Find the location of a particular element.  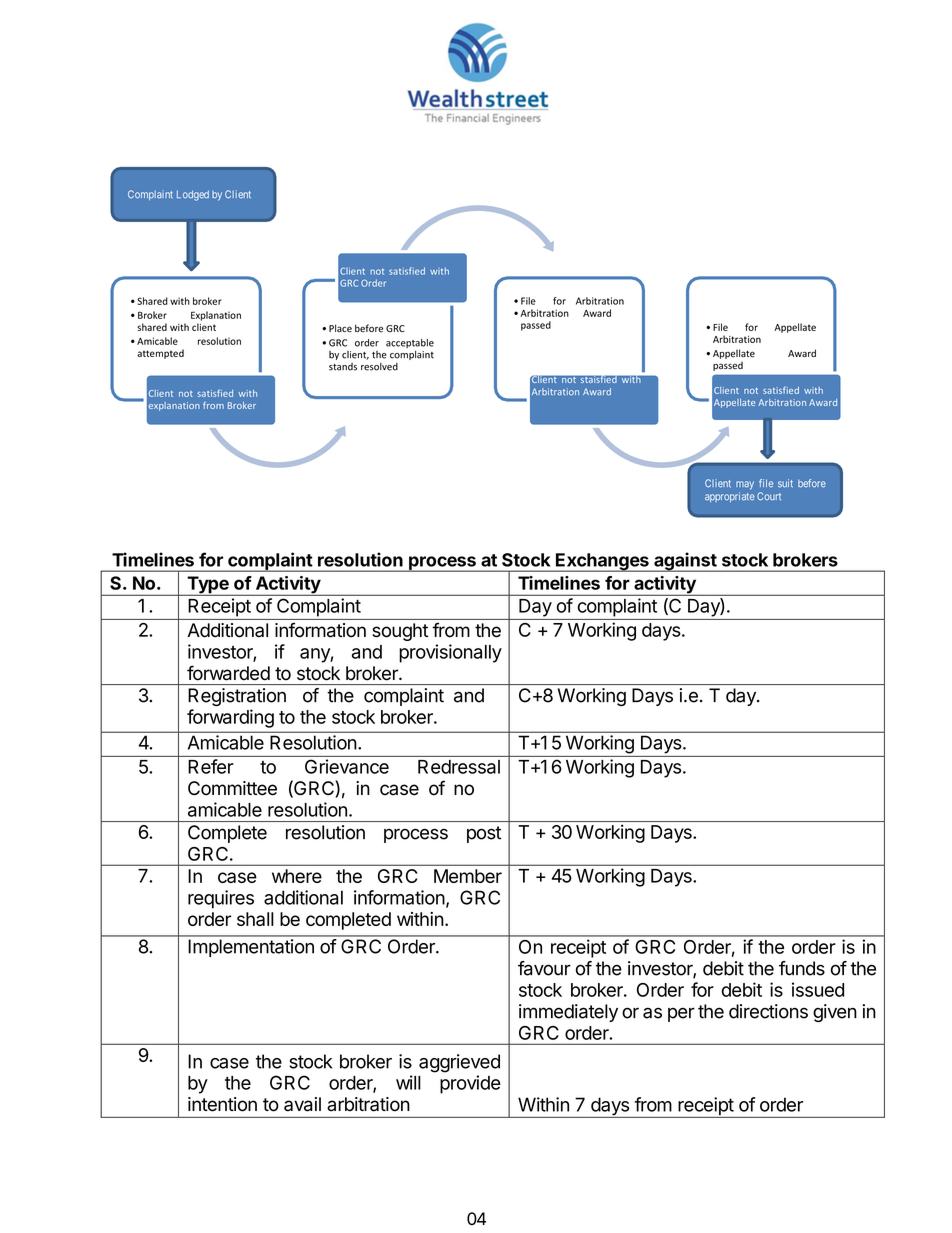

resolved is located at coordinates (379, 367).
